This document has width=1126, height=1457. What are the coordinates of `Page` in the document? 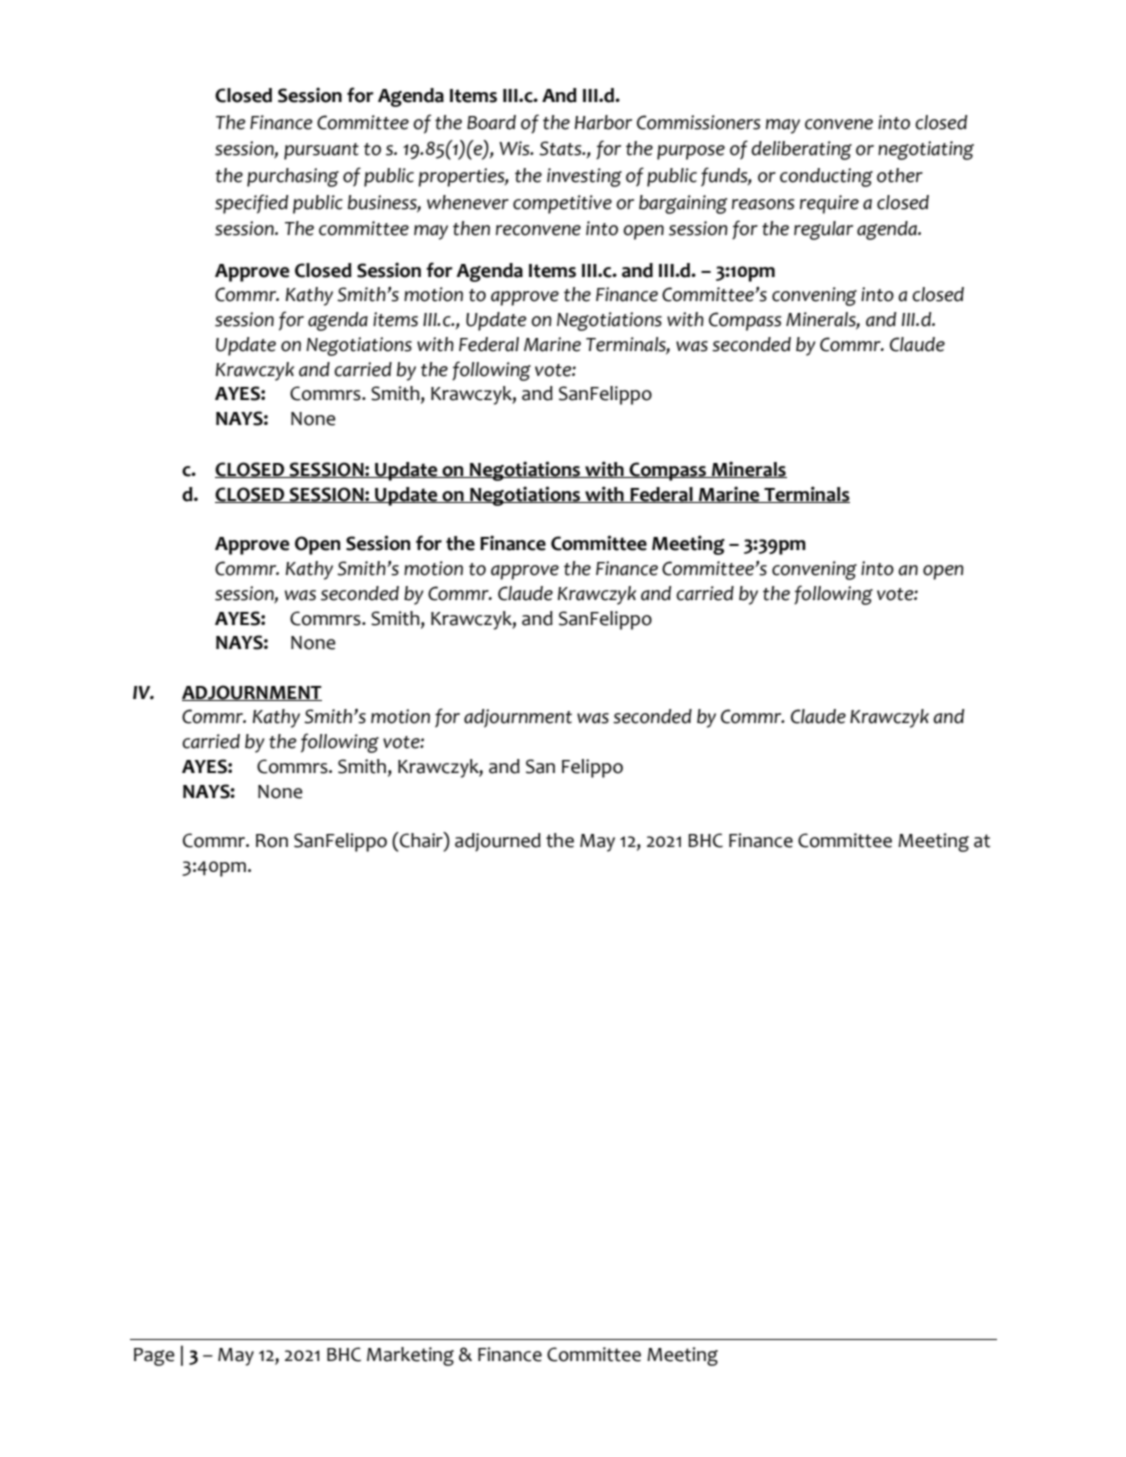 It's located at (154, 1357).
